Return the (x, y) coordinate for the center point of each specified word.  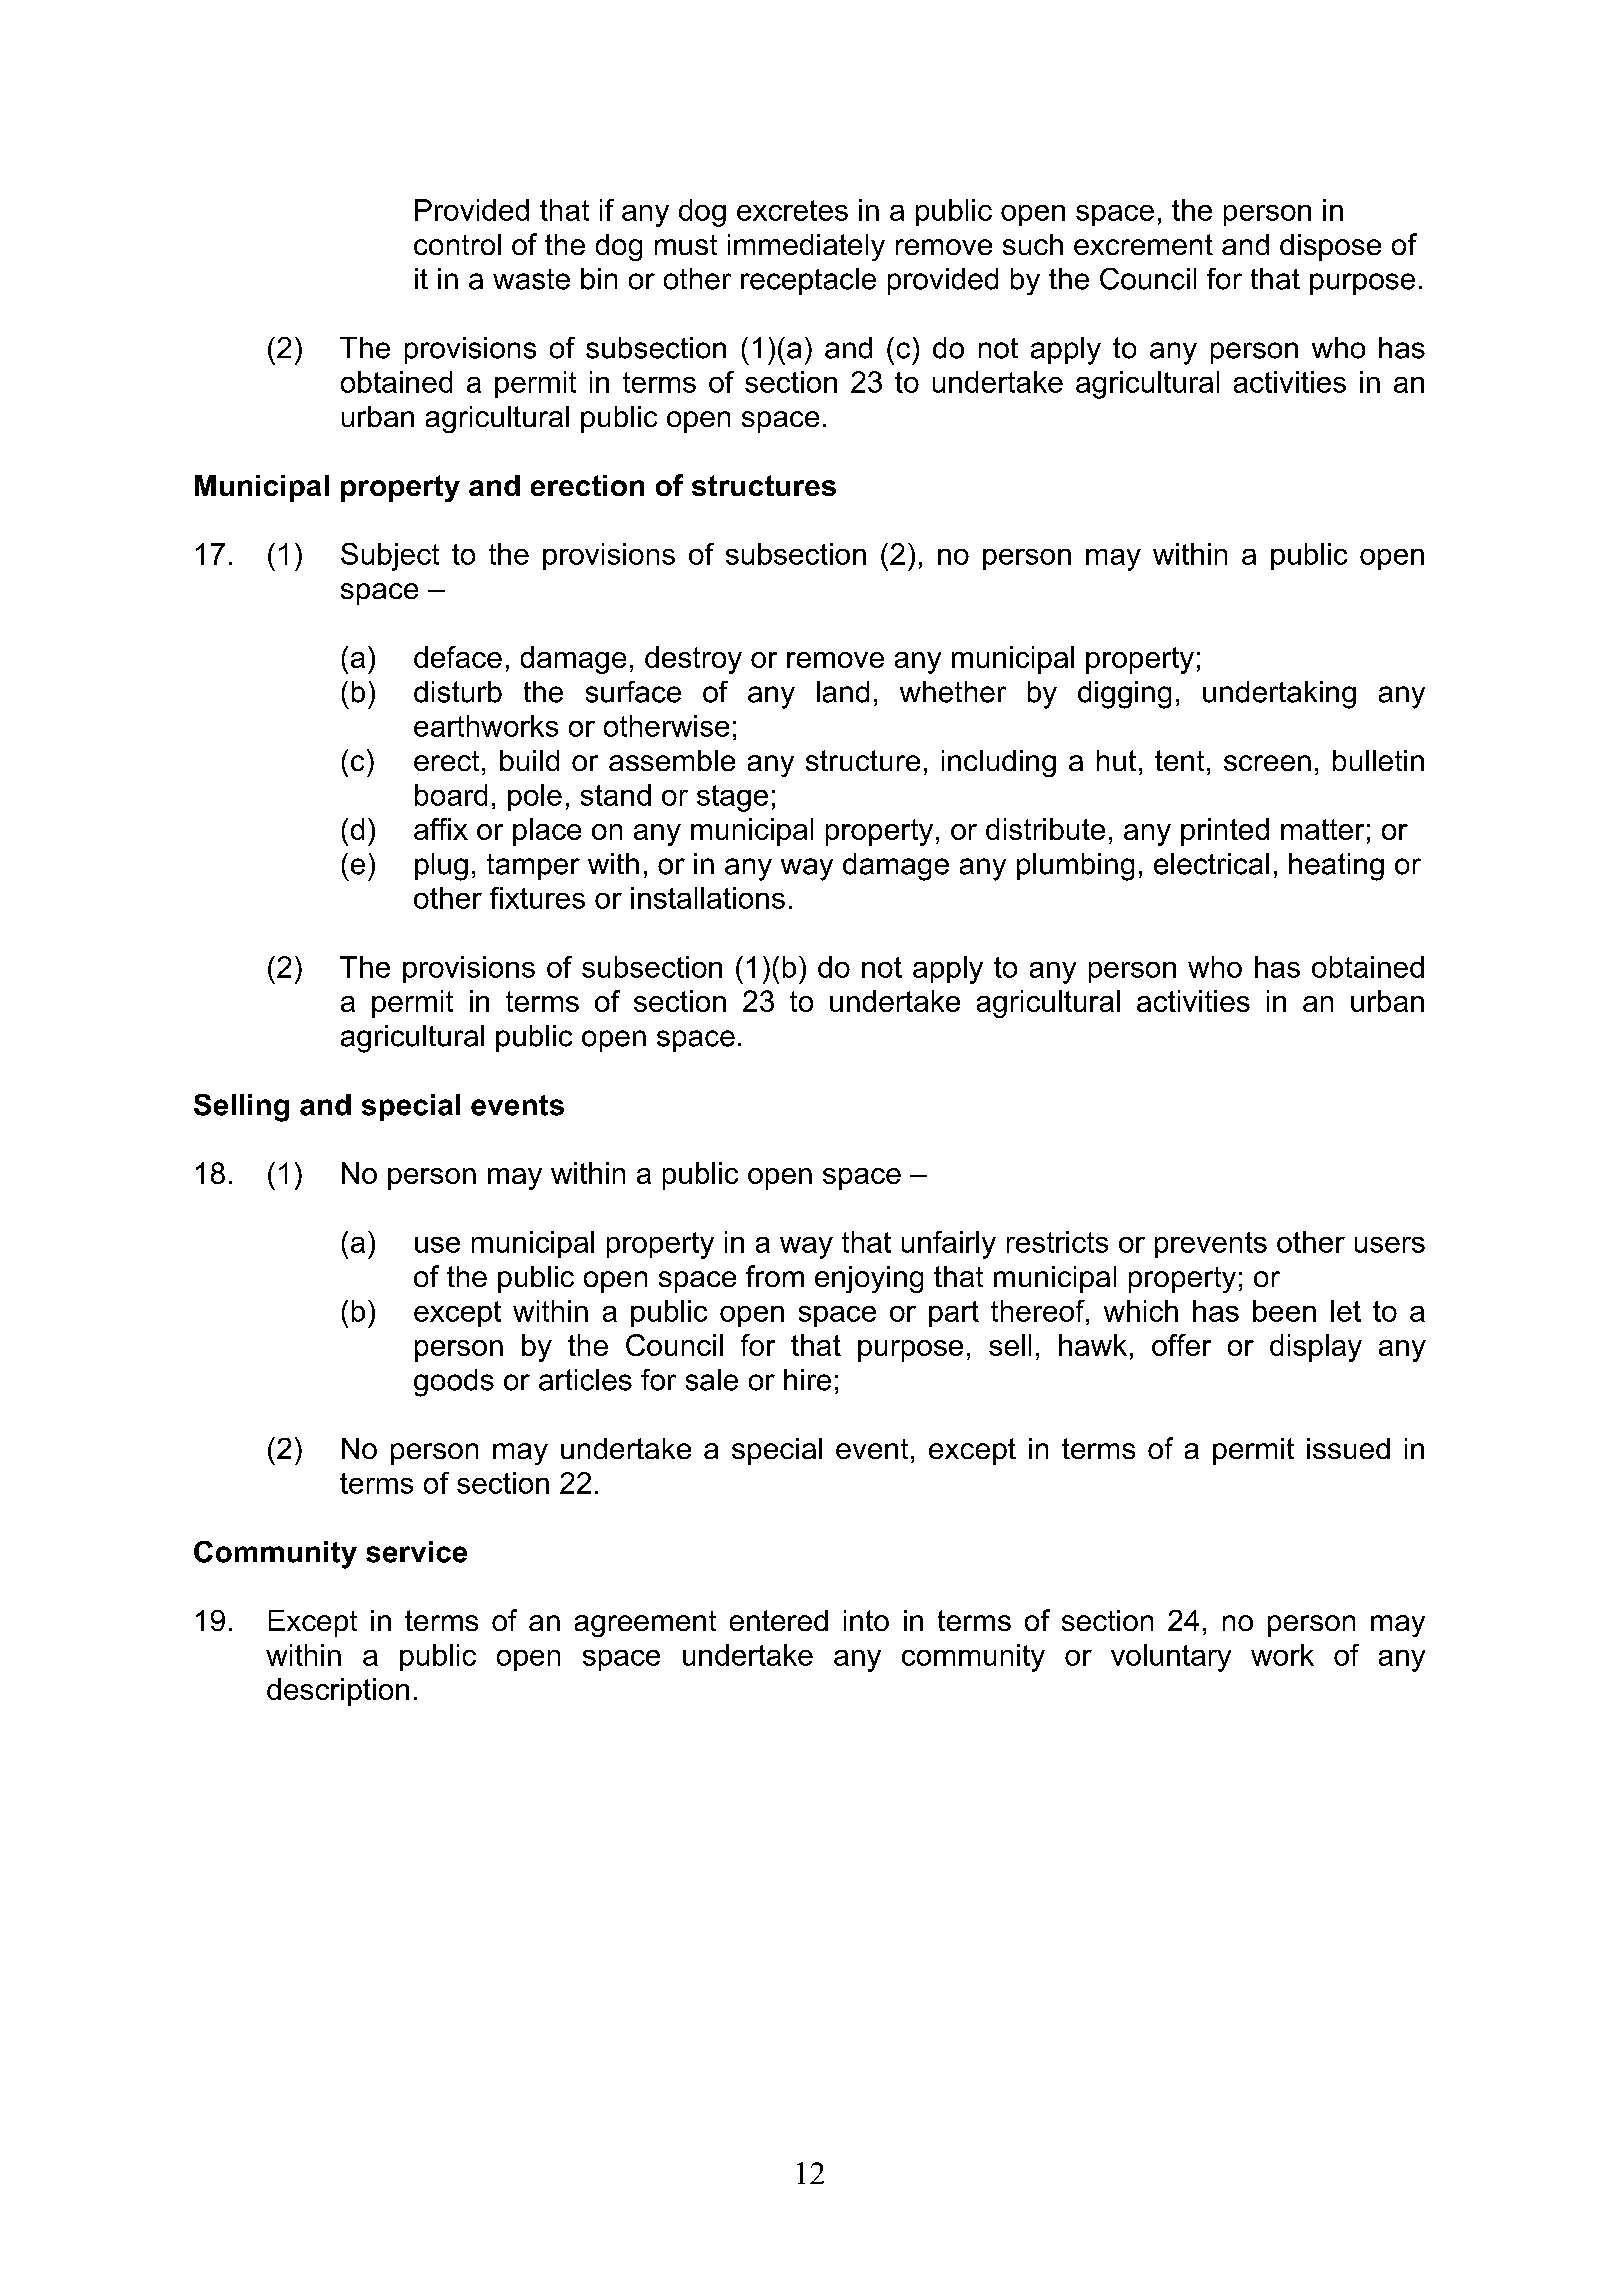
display (1316, 1348)
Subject (390, 557)
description (338, 1692)
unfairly (949, 1245)
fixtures (537, 898)
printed (1225, 832)
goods (454, 1383)
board (451, 795)
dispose (1330, 247)
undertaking (1279, 695)
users (1390, 1245)
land (843, 692)
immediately (806, 247)
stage (732, 798)
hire (807, 1380)
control (457, 244)
